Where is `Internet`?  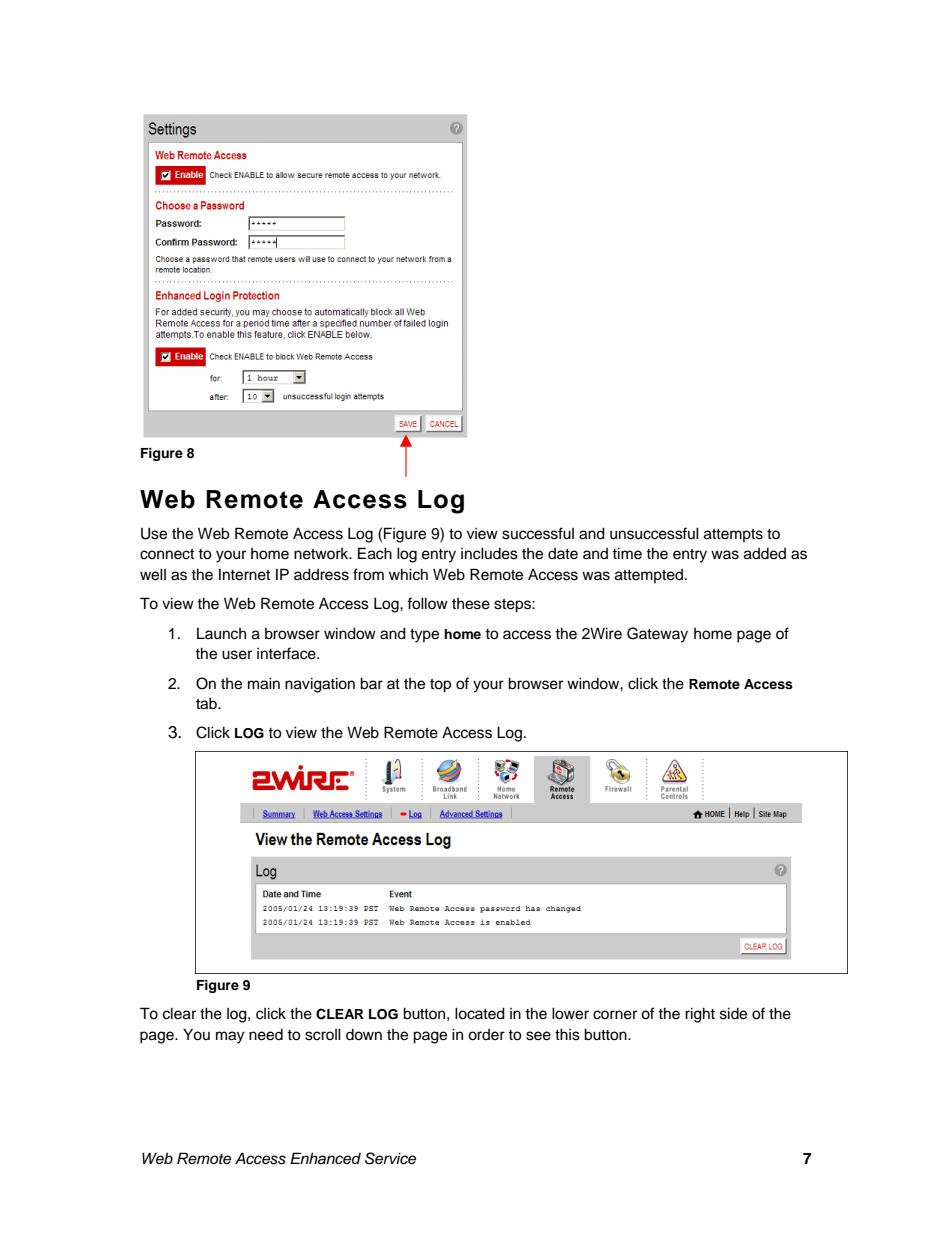
Internet is located at coordinates (244, 575).
